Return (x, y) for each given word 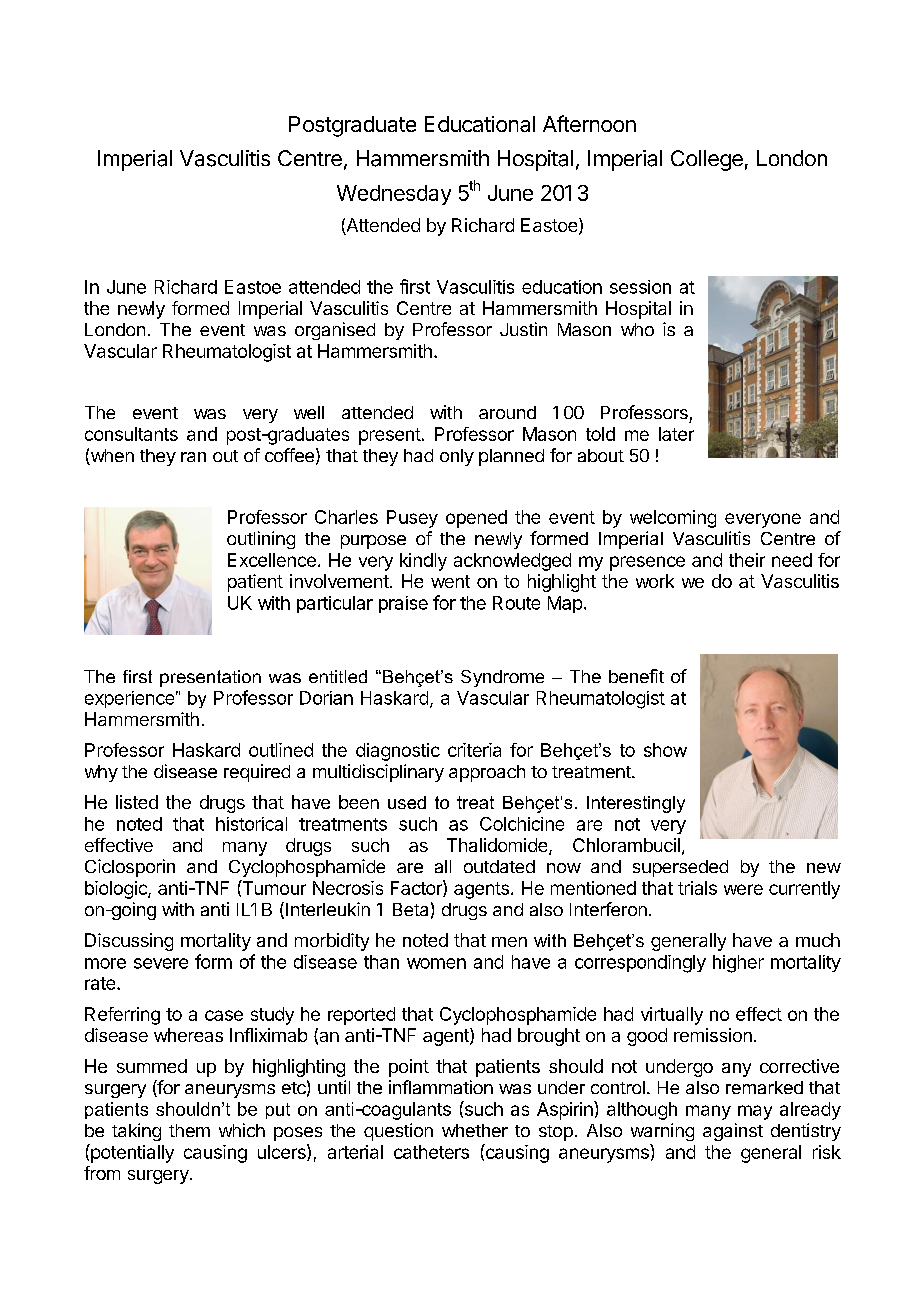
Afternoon (589, 123)
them (189, 1130)
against (733, 1132)
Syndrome (502, 678)
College (707, 160)
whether (475, 1130)
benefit (636, 676)
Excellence (272, 560)
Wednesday (394, 195)
